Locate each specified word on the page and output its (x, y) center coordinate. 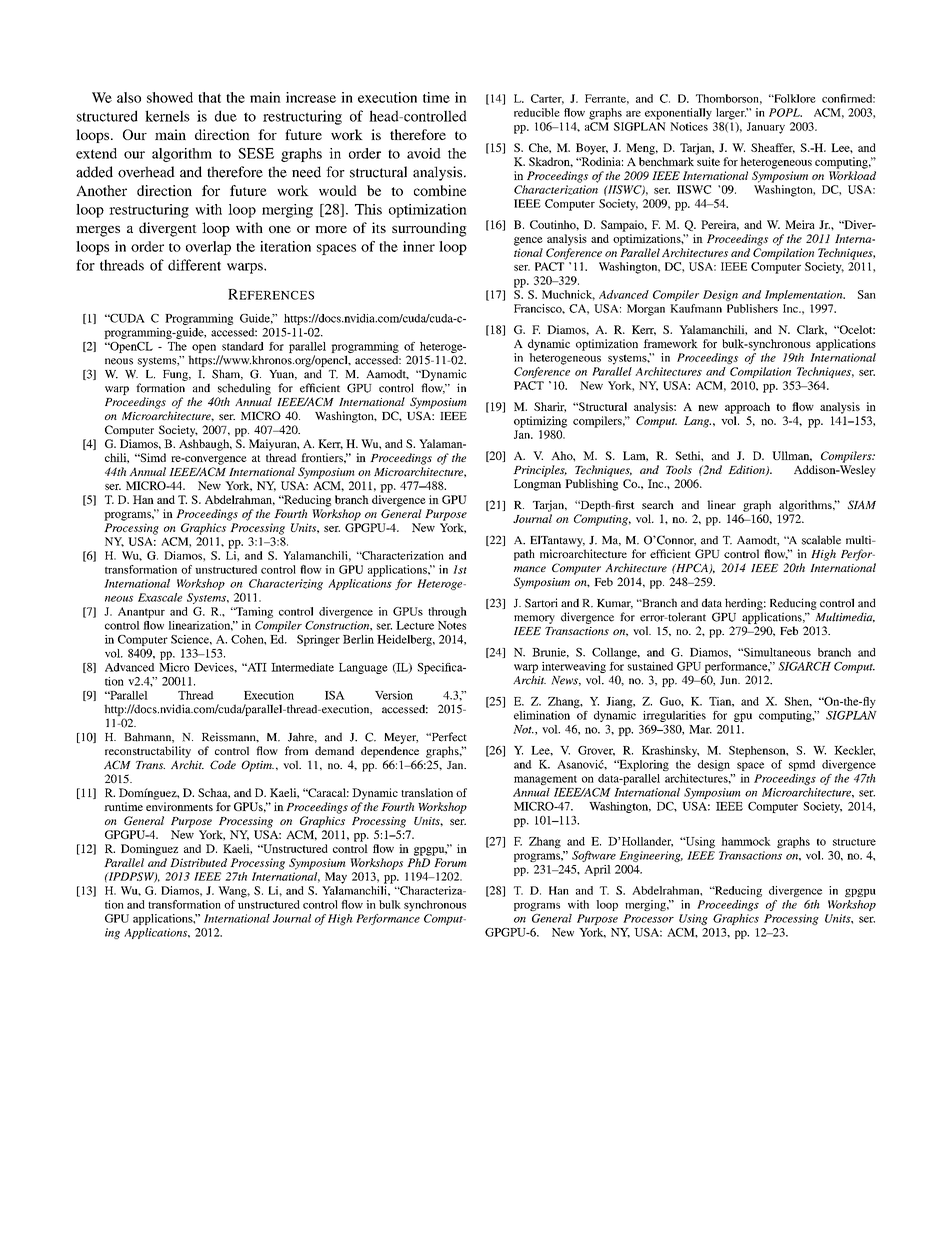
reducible (537, 112)
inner (419, 246)
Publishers (752, 308)
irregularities (674, 716)
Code (223, 764)
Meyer (401, 738)
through (447, 612)
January (766, 128)
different (194, 265)
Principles (540, 471)
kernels (167, 116)
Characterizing (286, 584)
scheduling (244, 389)
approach (747, 408)
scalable (821, 540)
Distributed (198, 862)
